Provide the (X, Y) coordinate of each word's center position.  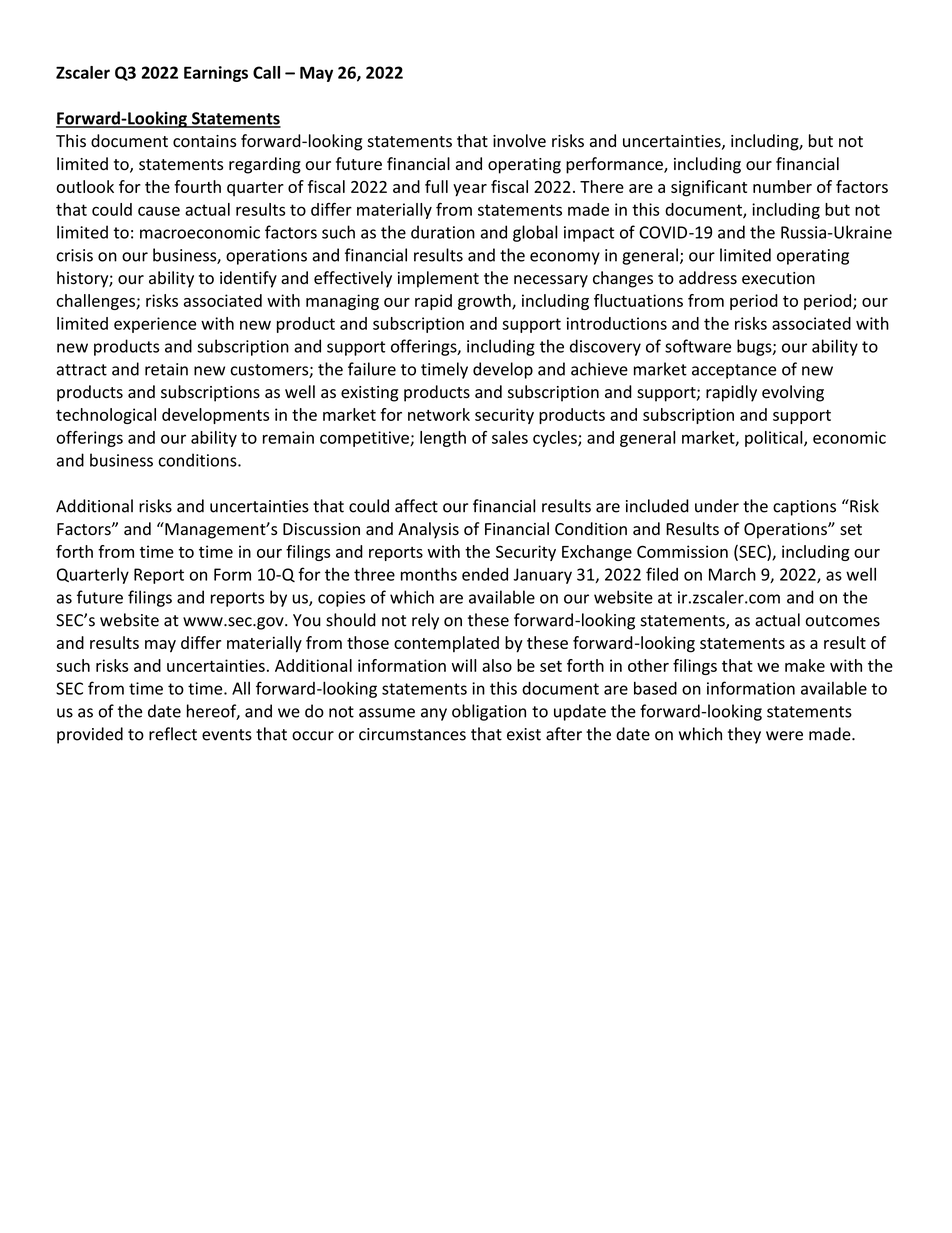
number (782, 186)
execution (778, 278)
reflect (173, 734)
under (717, 506)
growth (485, 302)
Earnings (216, 74)
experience (155, 325)
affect (416, 506)
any (434, 714)
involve (519, 141)
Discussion (321, 529)
